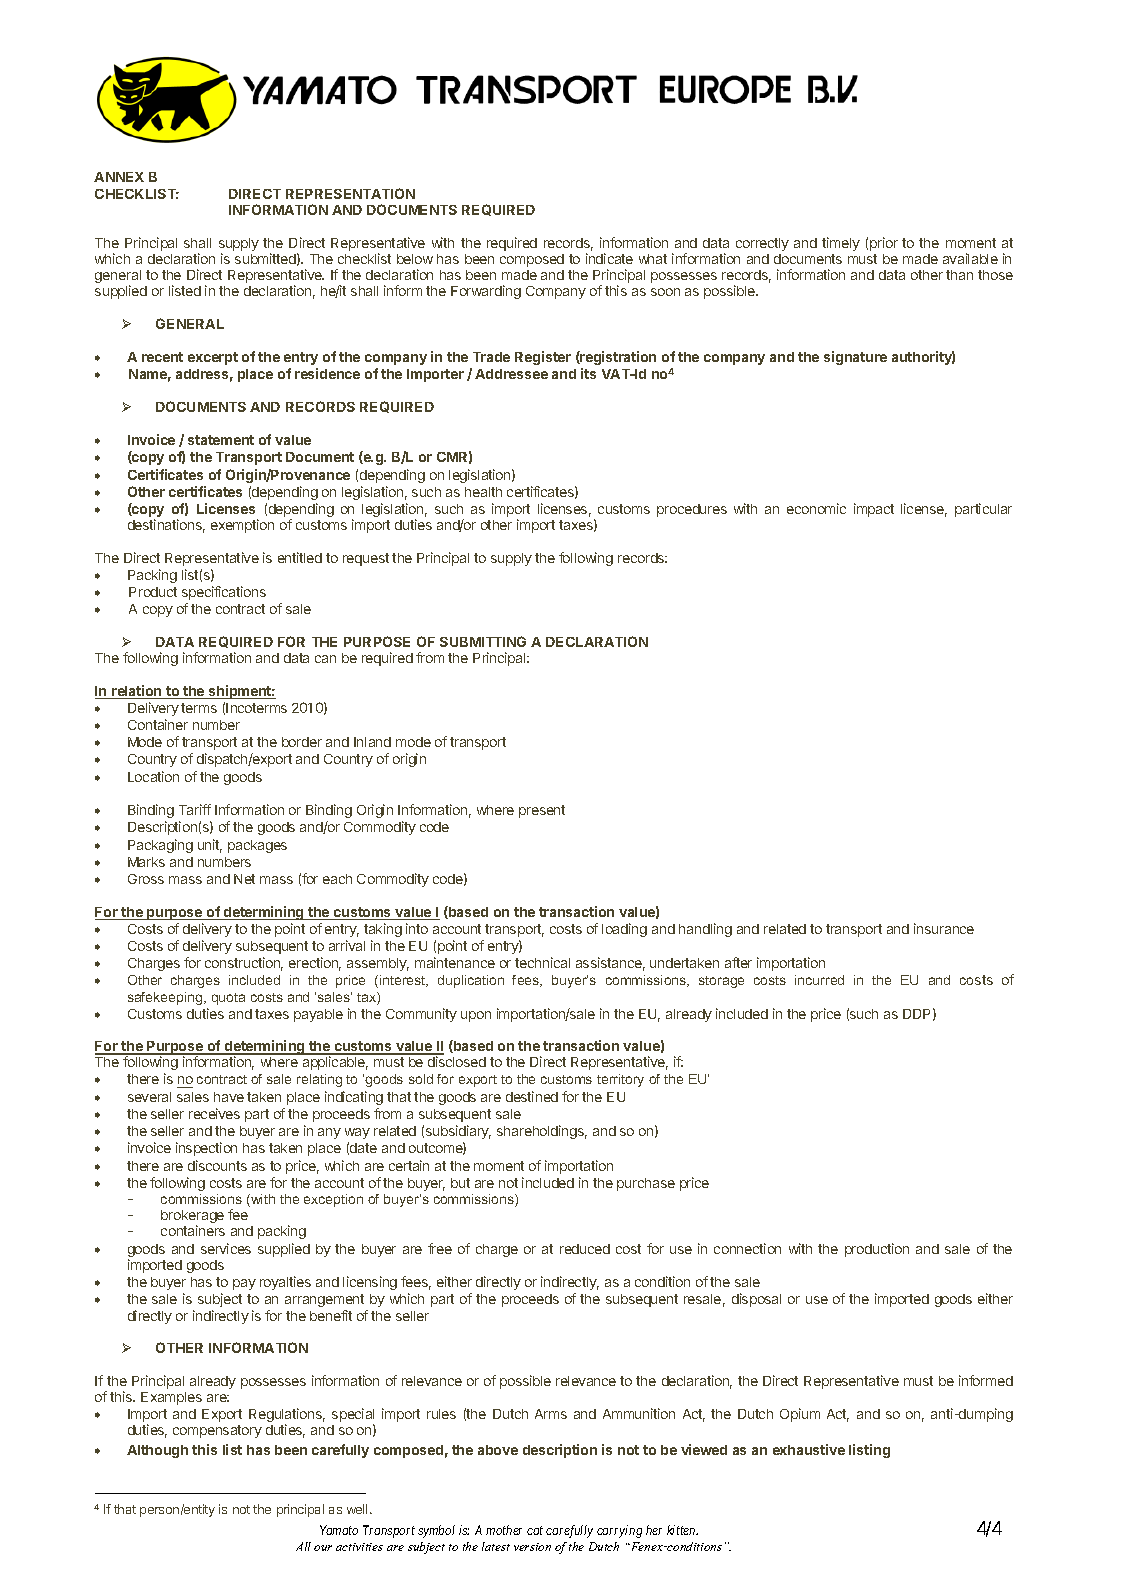 The width and height of the screenshot is (1121, 1586). What do you see at coordinates (585, 1249) in the screenshot?
I see `reduced` at bounding box center [585, 1249].
